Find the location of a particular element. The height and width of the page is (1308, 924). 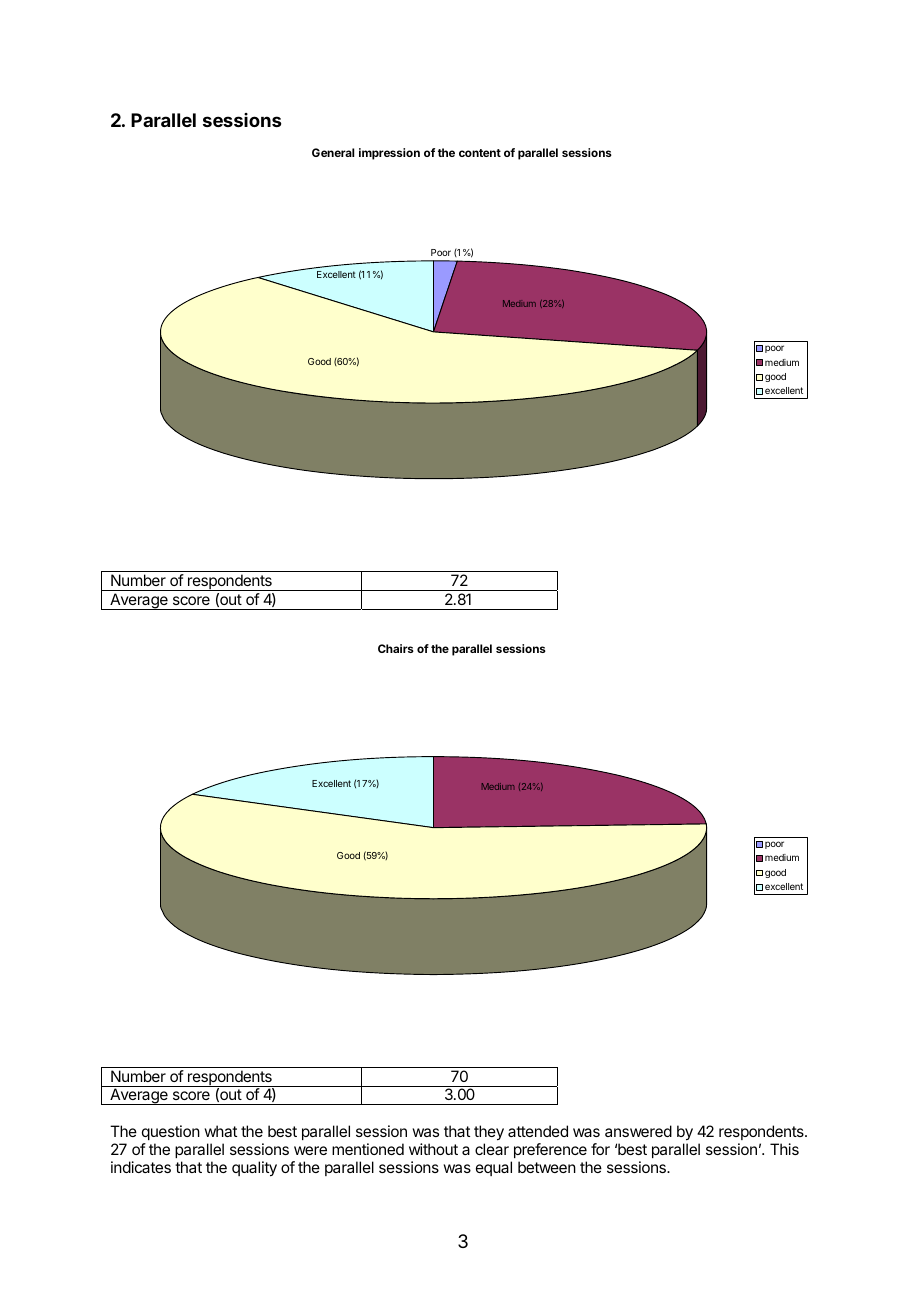

what is located at coordinates (220, 1131).
